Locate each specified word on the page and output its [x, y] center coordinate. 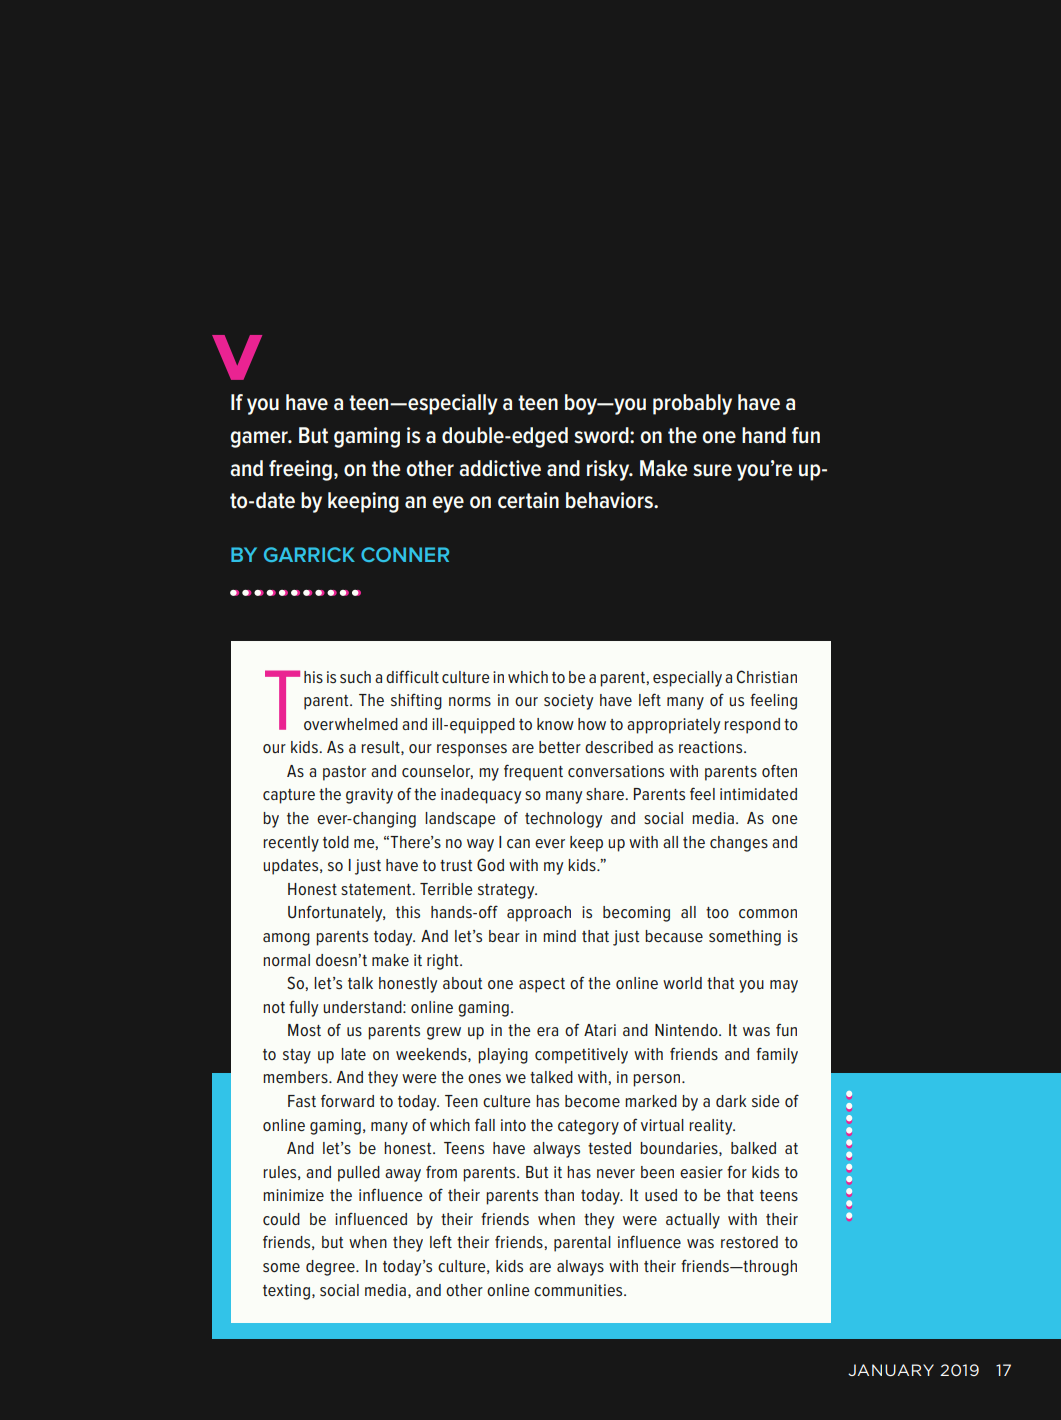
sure [712, 470]
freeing [300, 470]
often [779, 770]
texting [286, 1292]
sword [602, 435]
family [777, 1056]
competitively [581, 1056]
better [560, 747]
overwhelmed [351, 724]
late [353, 1054]
